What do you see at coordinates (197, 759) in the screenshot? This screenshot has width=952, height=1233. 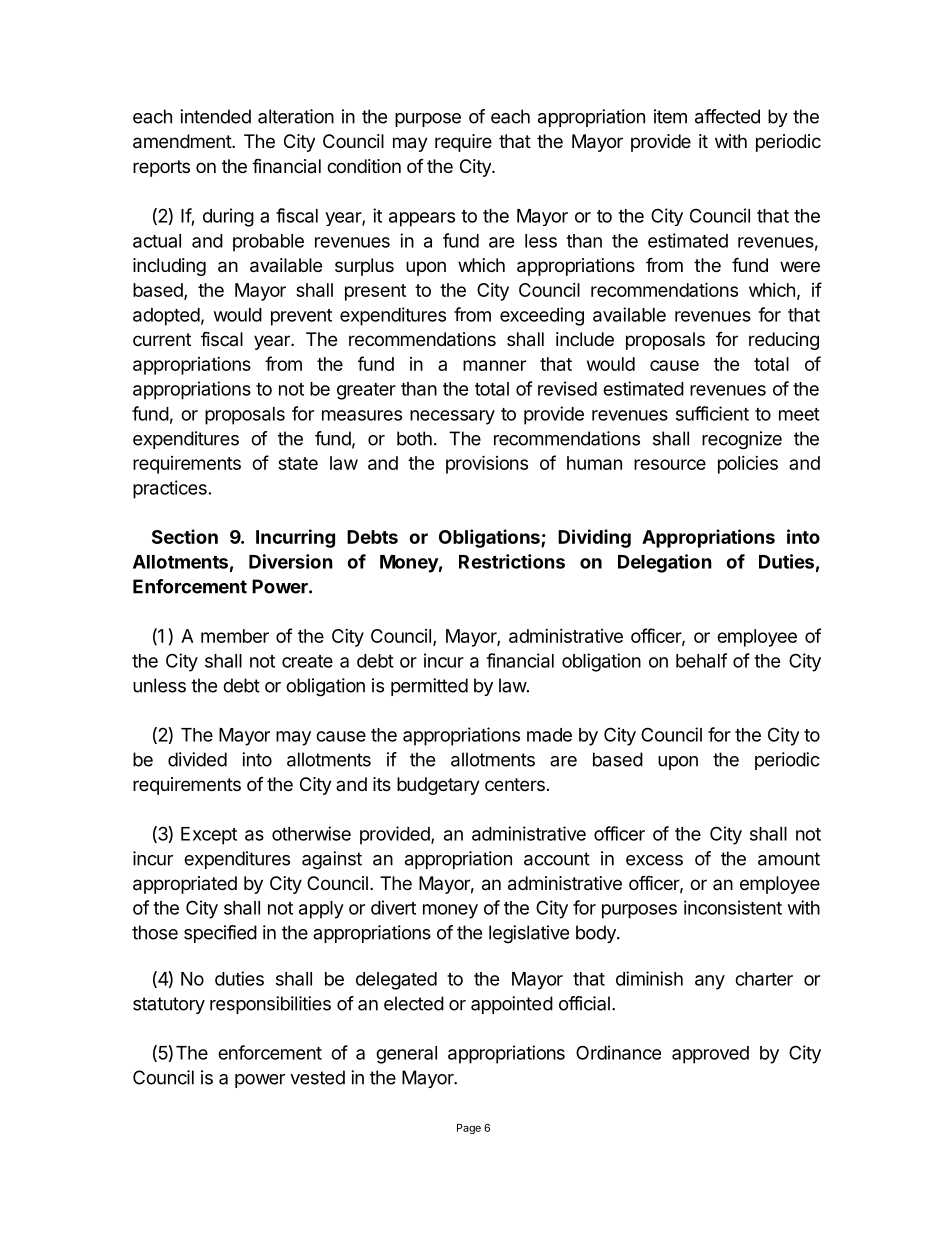 I see `divided` at bounding box center [197, 759].
